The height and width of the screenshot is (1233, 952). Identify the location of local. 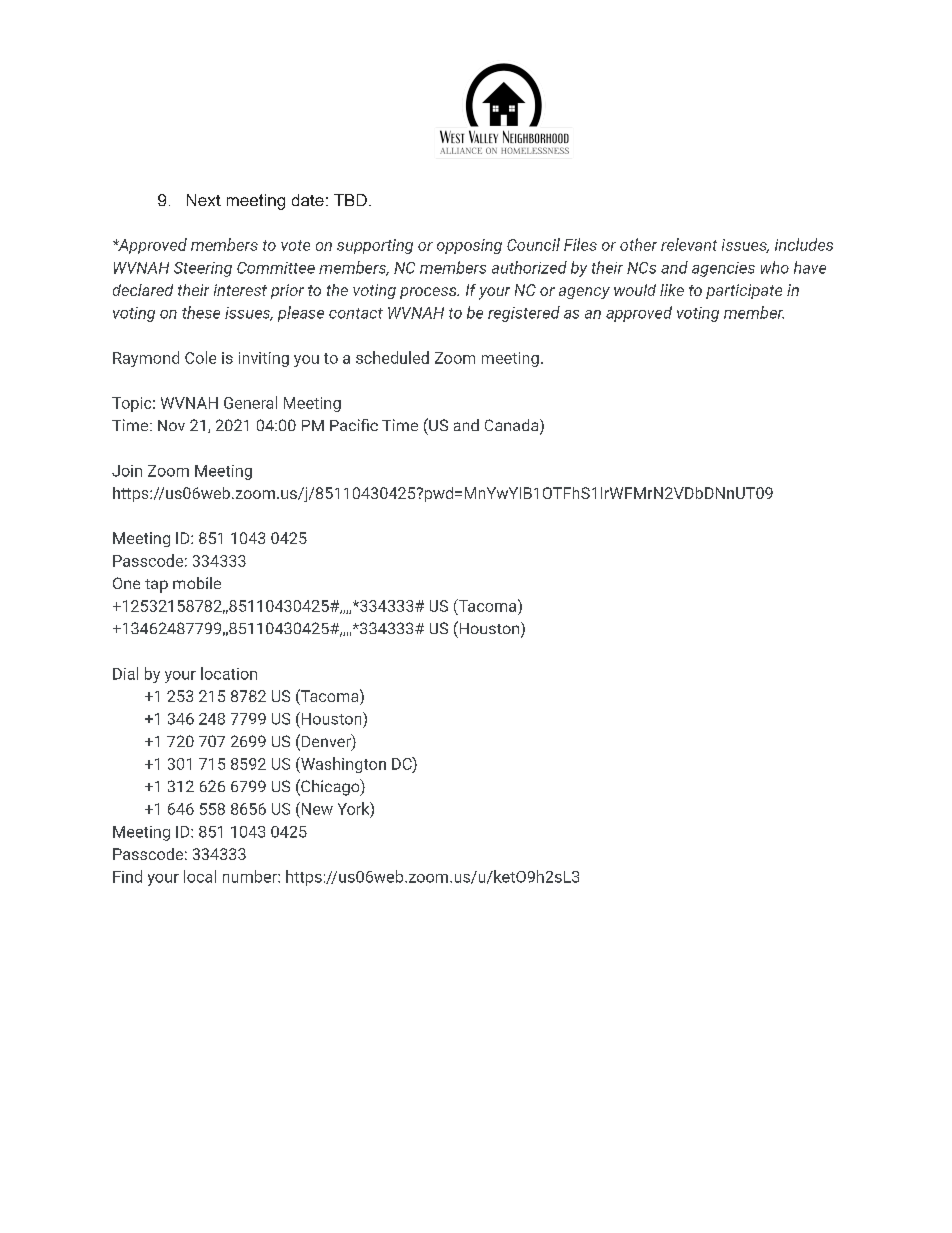
(200, 876).
